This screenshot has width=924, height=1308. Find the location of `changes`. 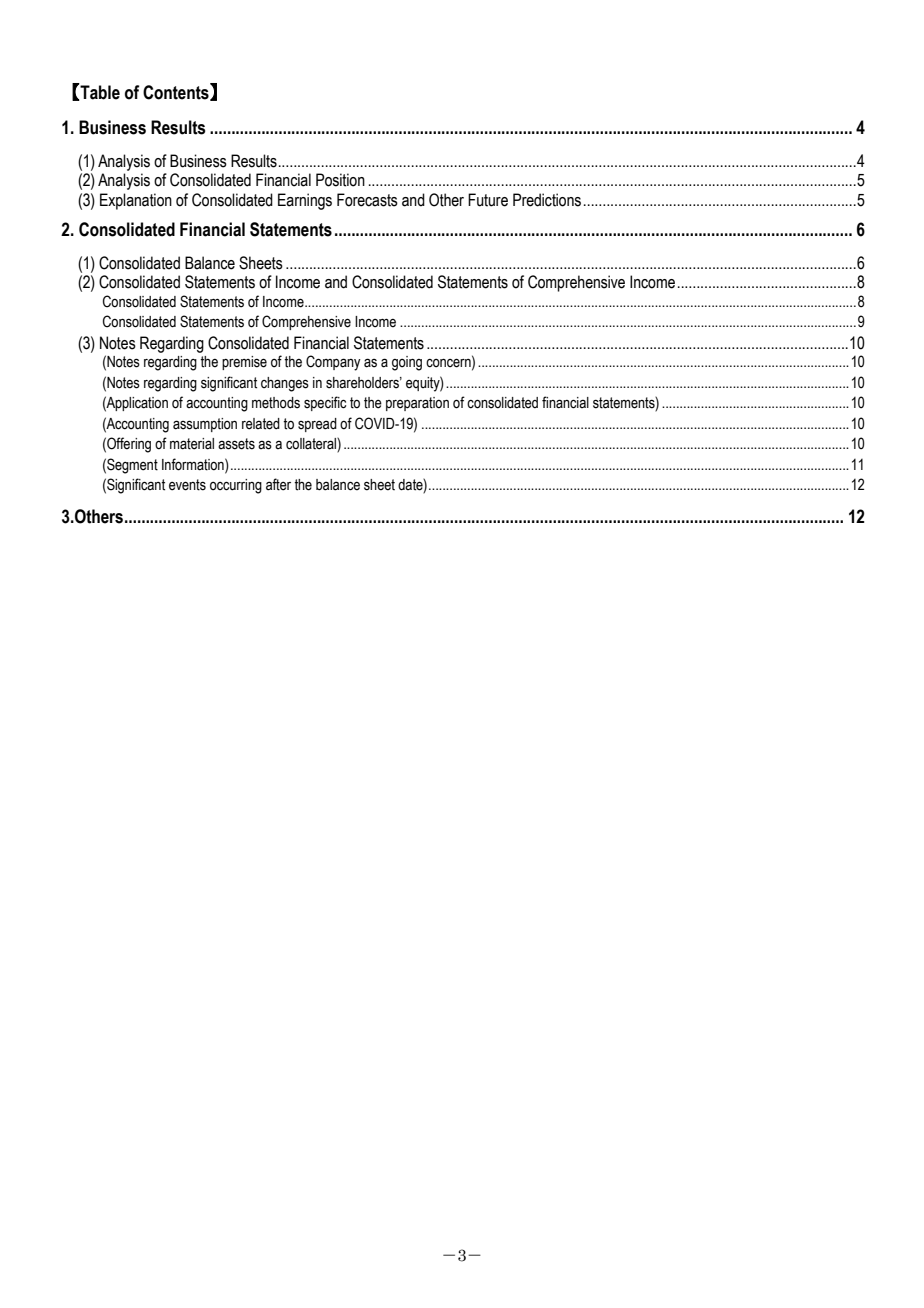

changes is located at coordinates (285, 384).
